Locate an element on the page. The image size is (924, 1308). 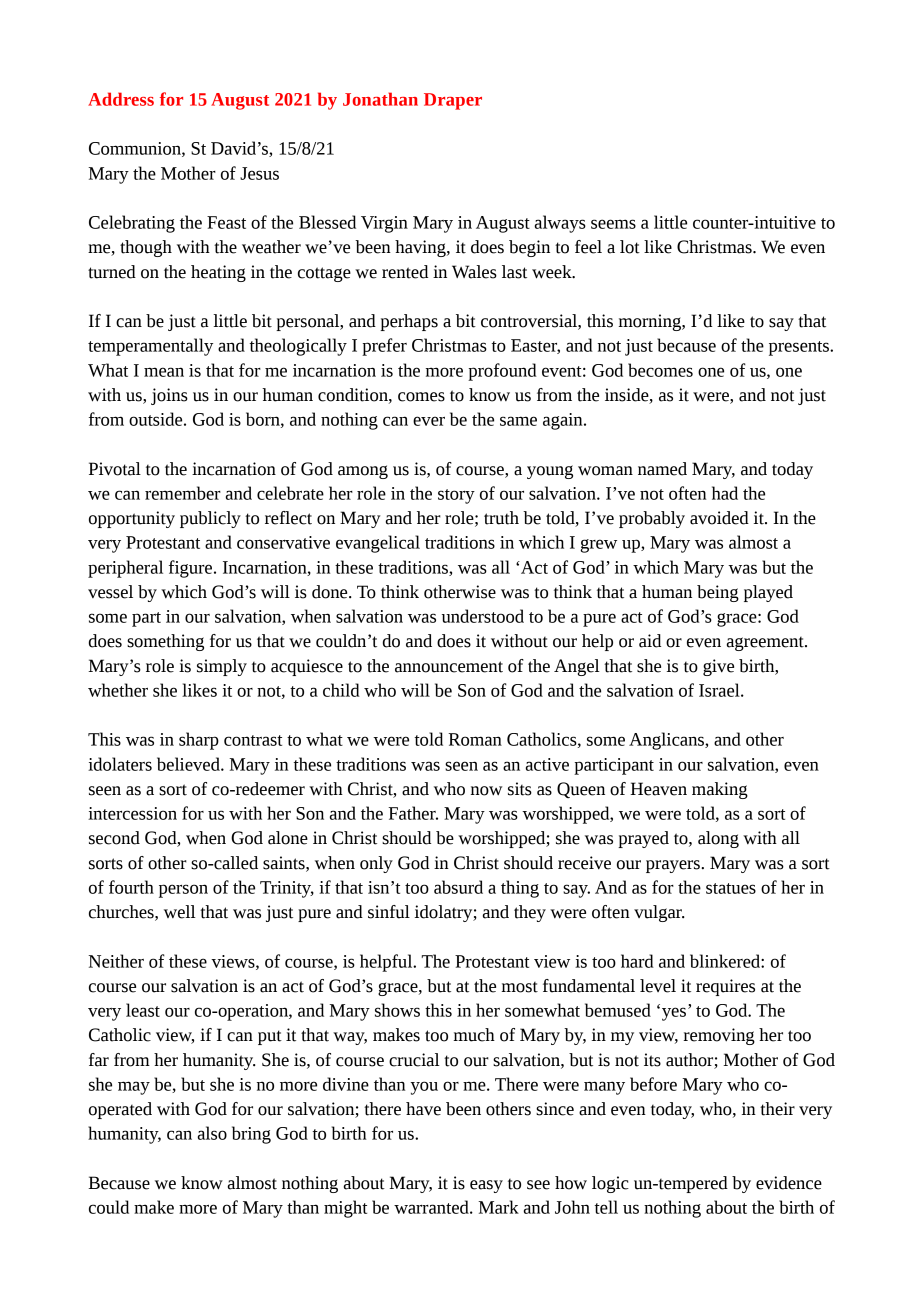
also is located at coordinates (212, 1133).
